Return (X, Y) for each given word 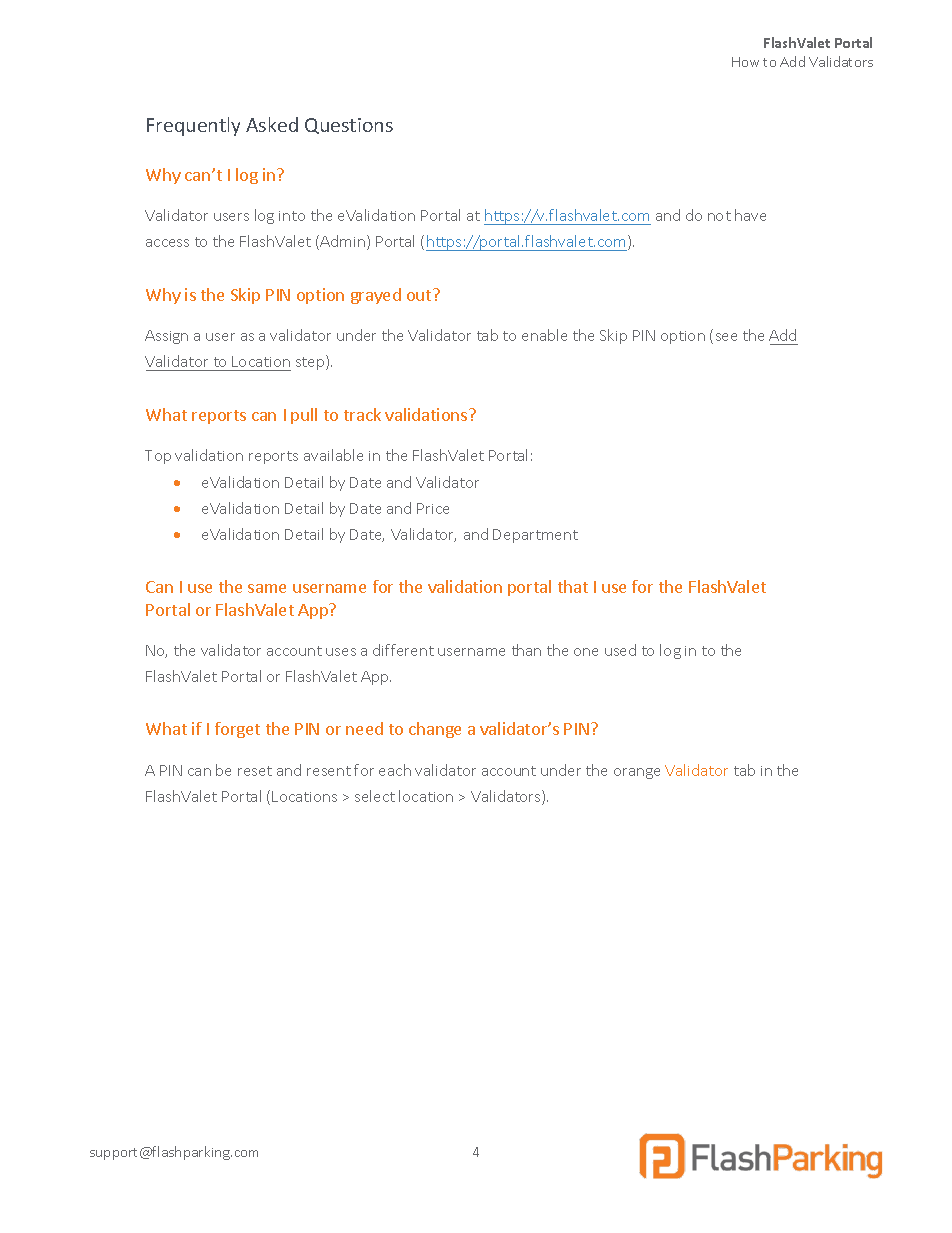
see (726, 337)
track (362, 414)
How (745, 62)
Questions (349, 126)
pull (304, 416)
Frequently (193, 126)
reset (255, 771)
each (395, 770)
